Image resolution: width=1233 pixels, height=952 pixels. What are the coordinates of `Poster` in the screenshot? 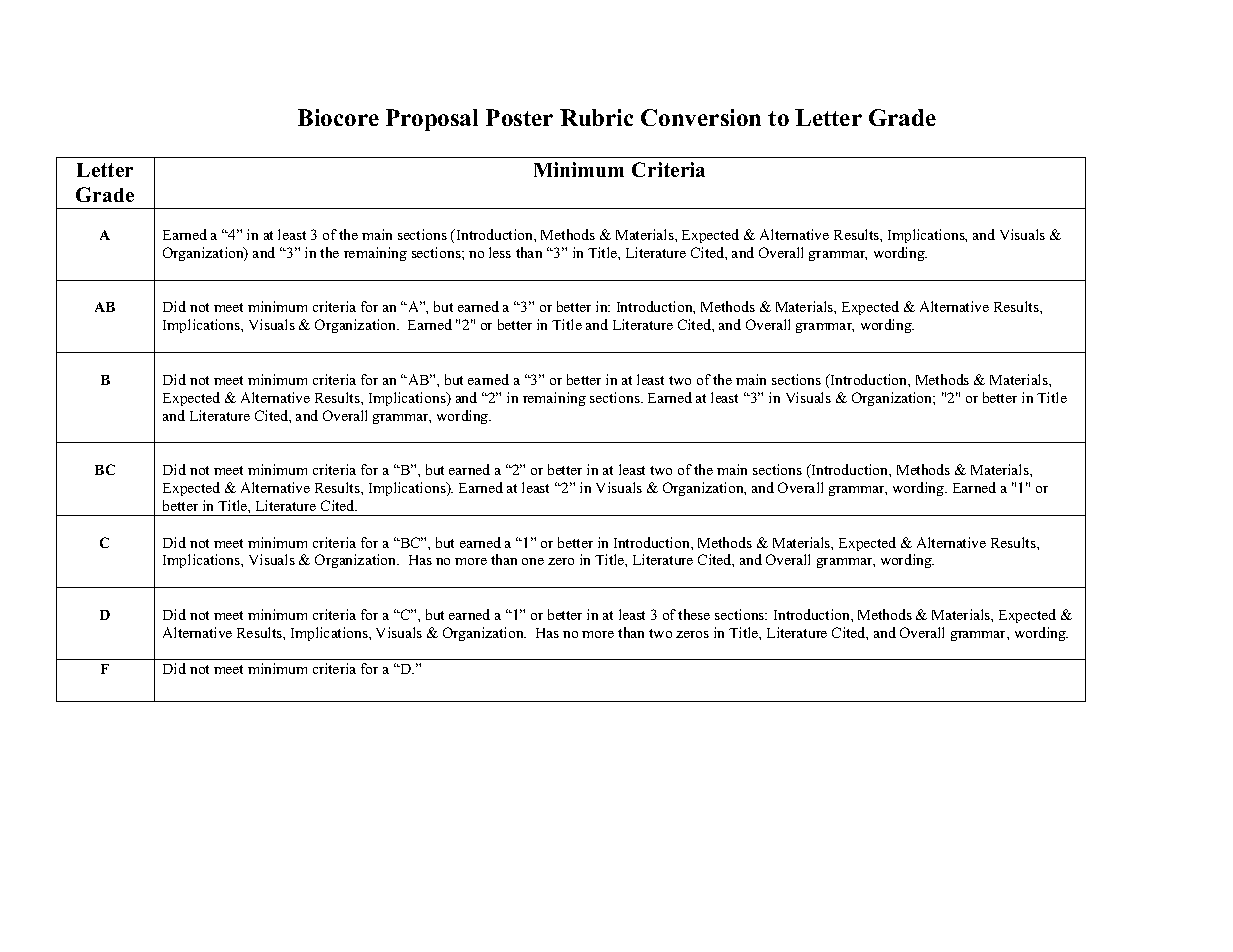 It's located at (519, 117).
